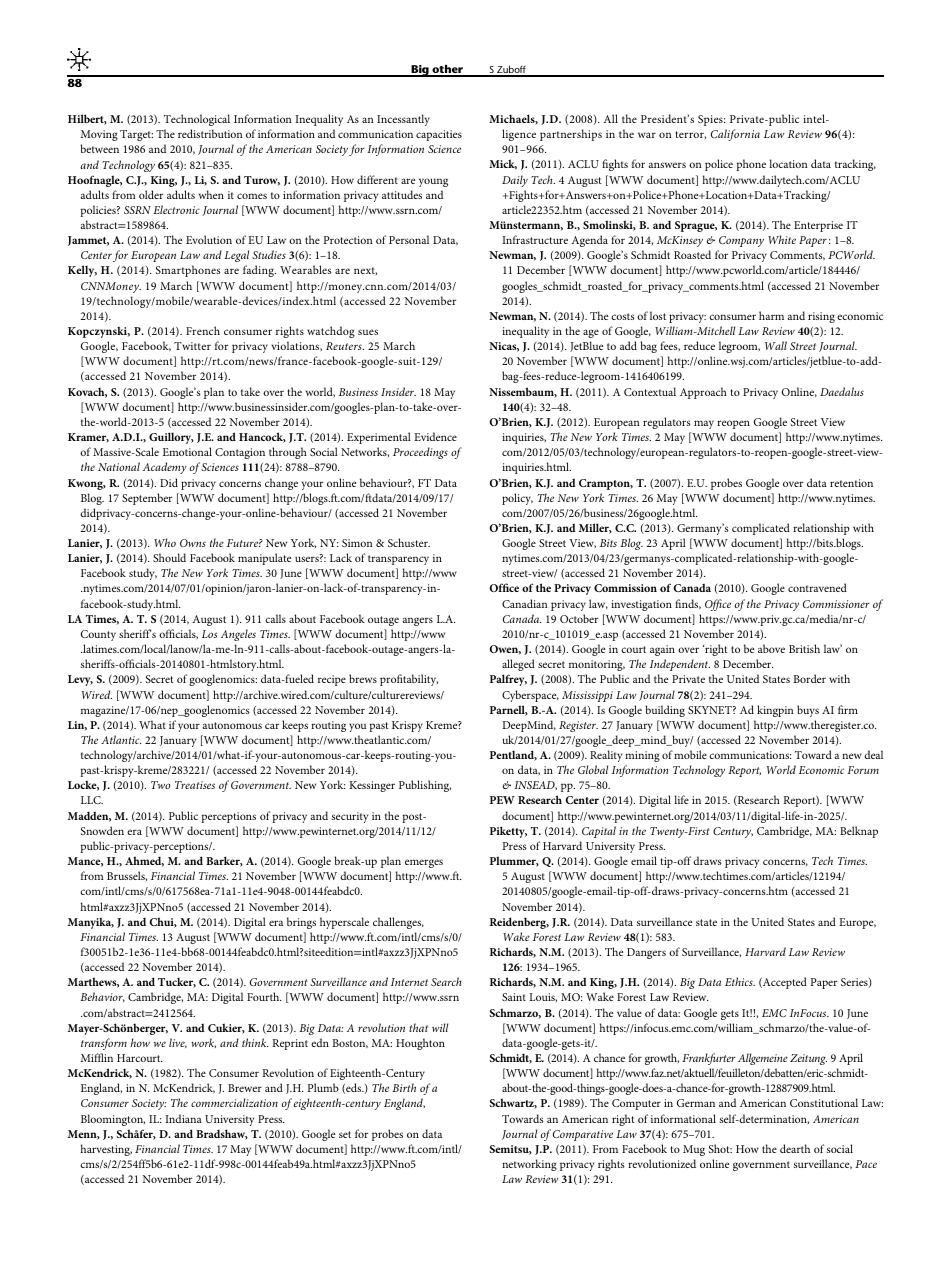 This document has height=1270, width=952. Describe the element at coordinates (210, 133) in the document. I see `redistribution` at that location.
